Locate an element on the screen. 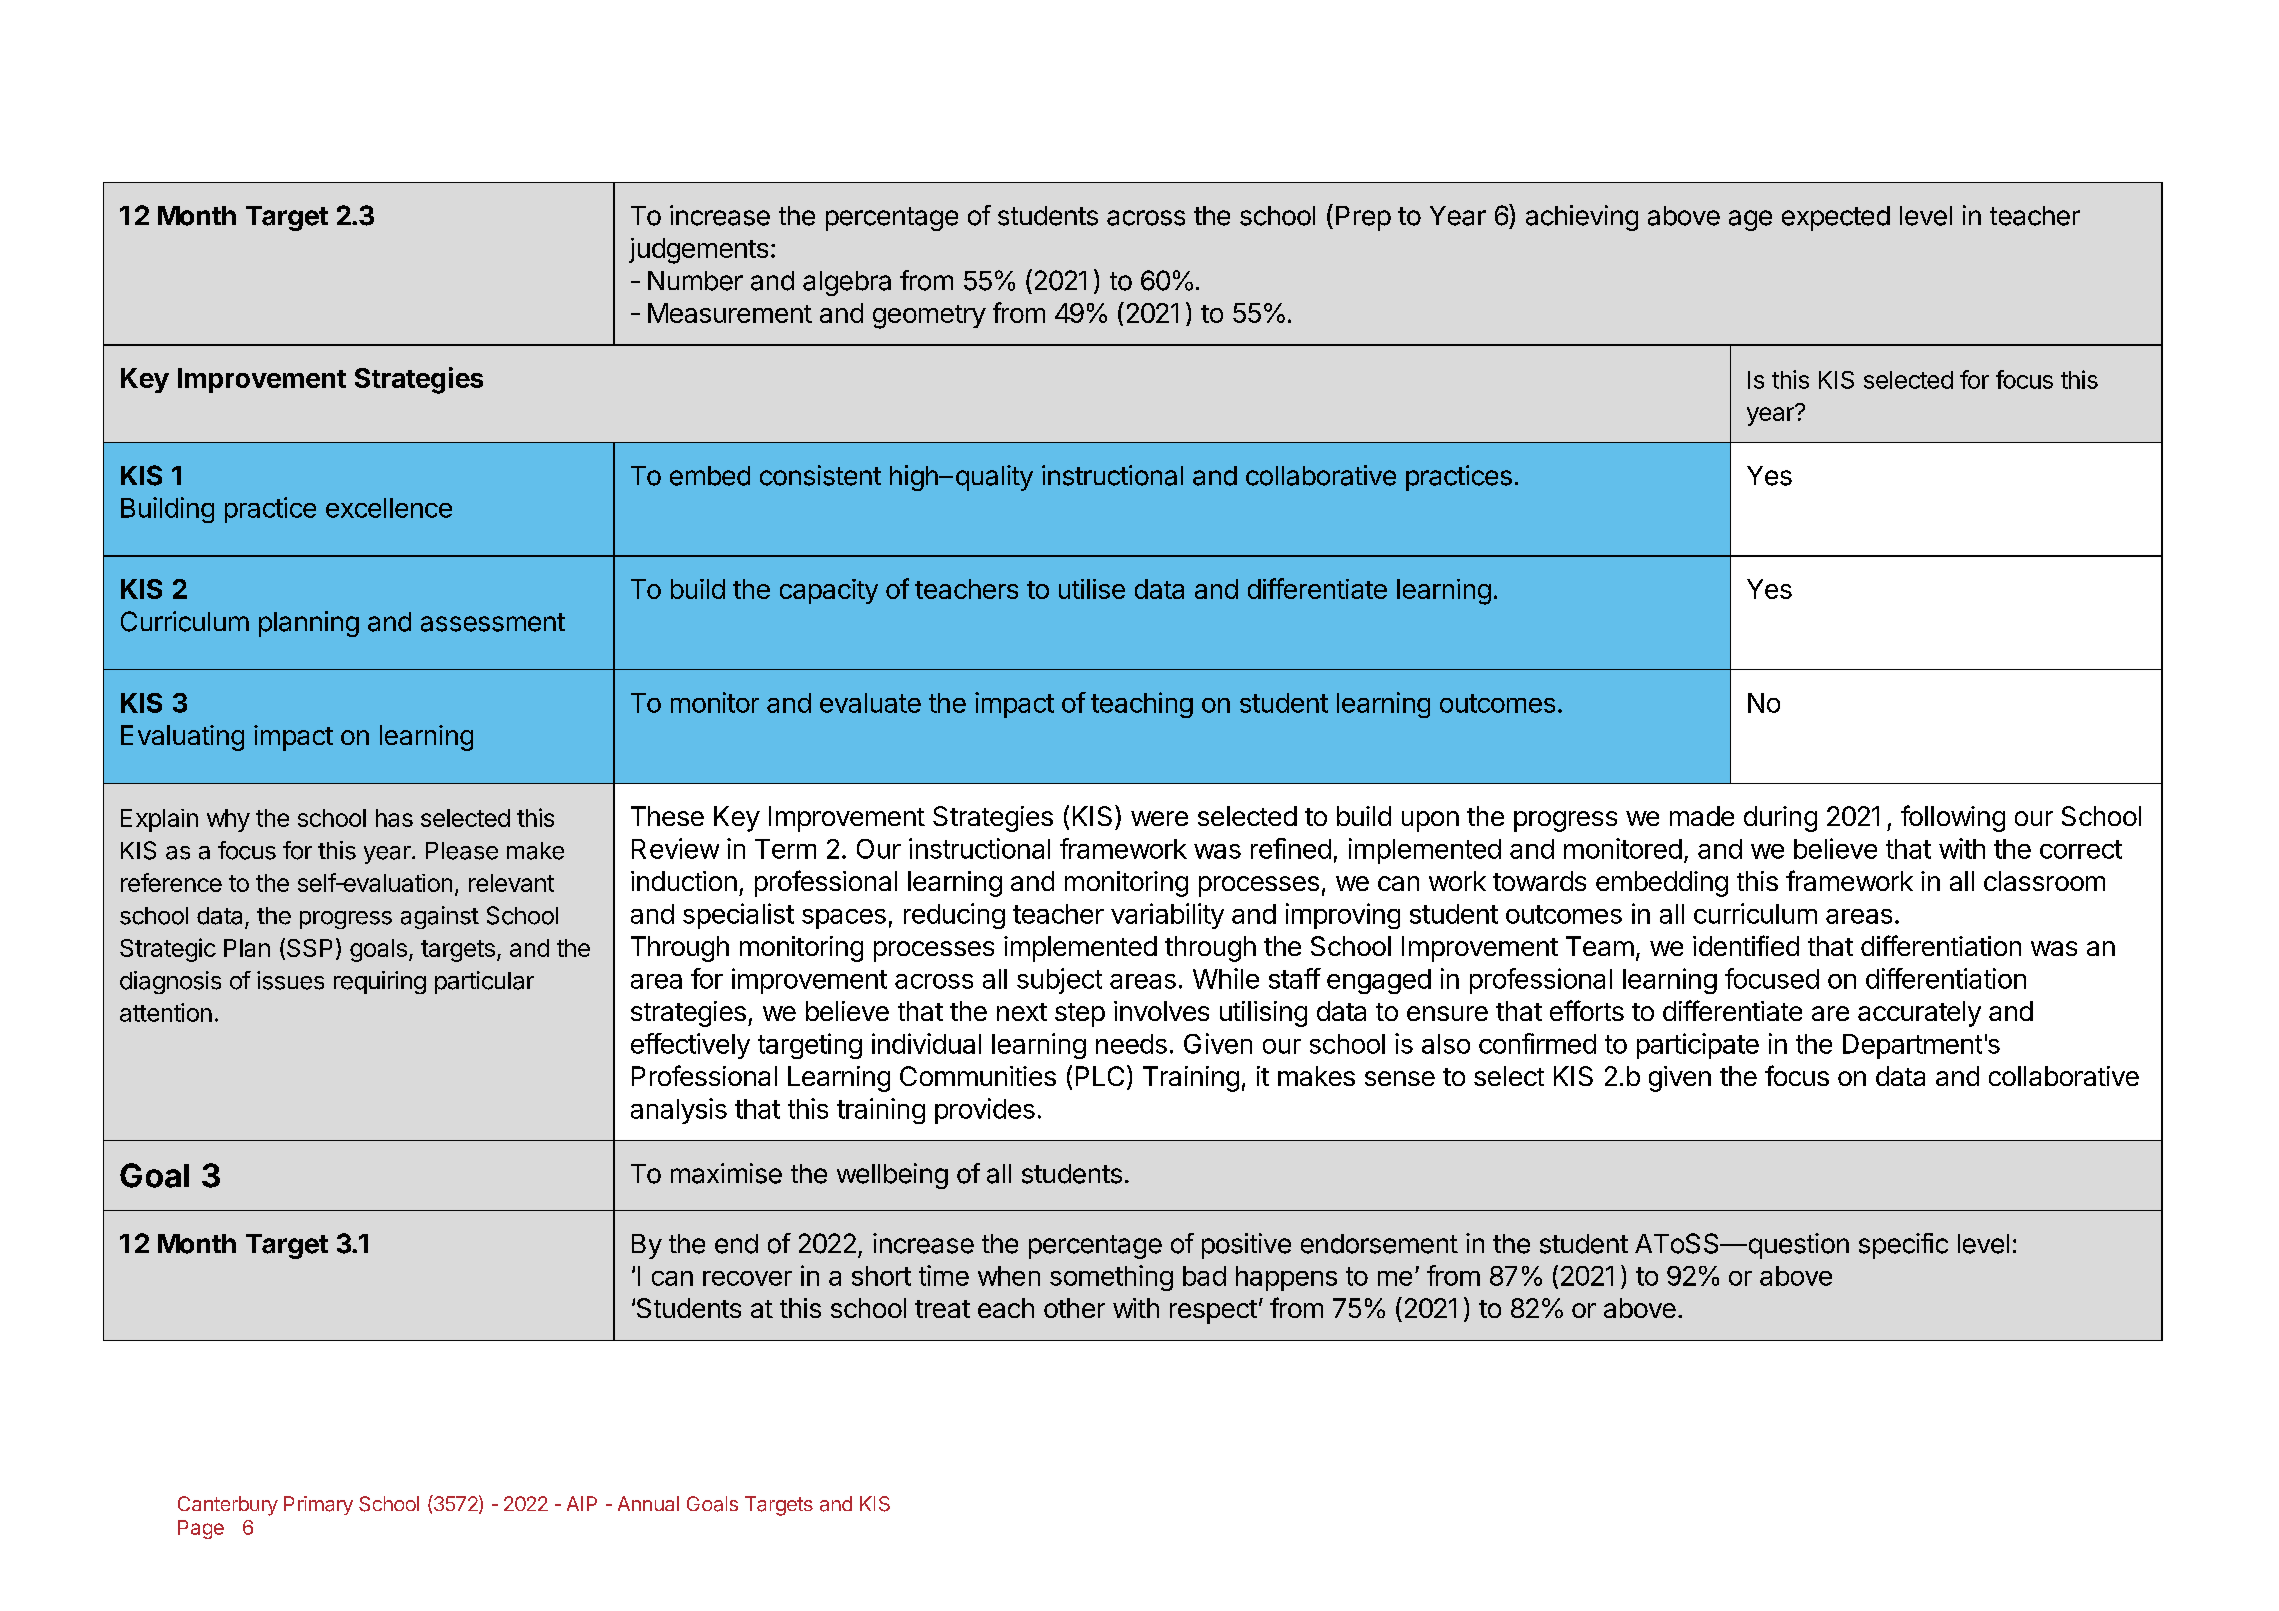 The height and width of the screenshot is (1611, 2279). Please is located at coordinates (462, 851).
